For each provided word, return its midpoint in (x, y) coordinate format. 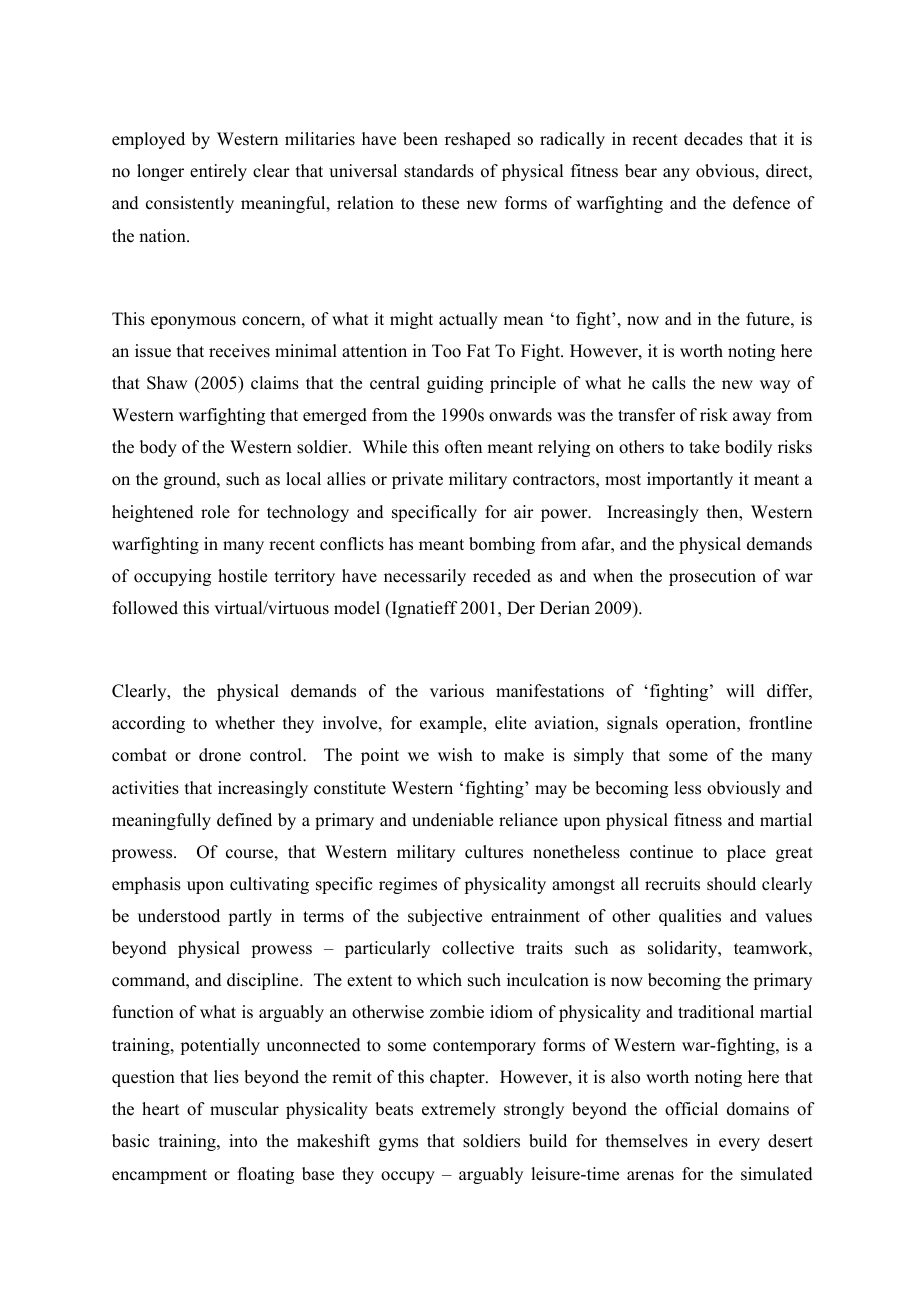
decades (713, 139)
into (243, 1141)
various (457, 691)
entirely (218, 172)
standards (439, 171)
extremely (459, 1110)
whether (245, 723)
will (740, 690)
